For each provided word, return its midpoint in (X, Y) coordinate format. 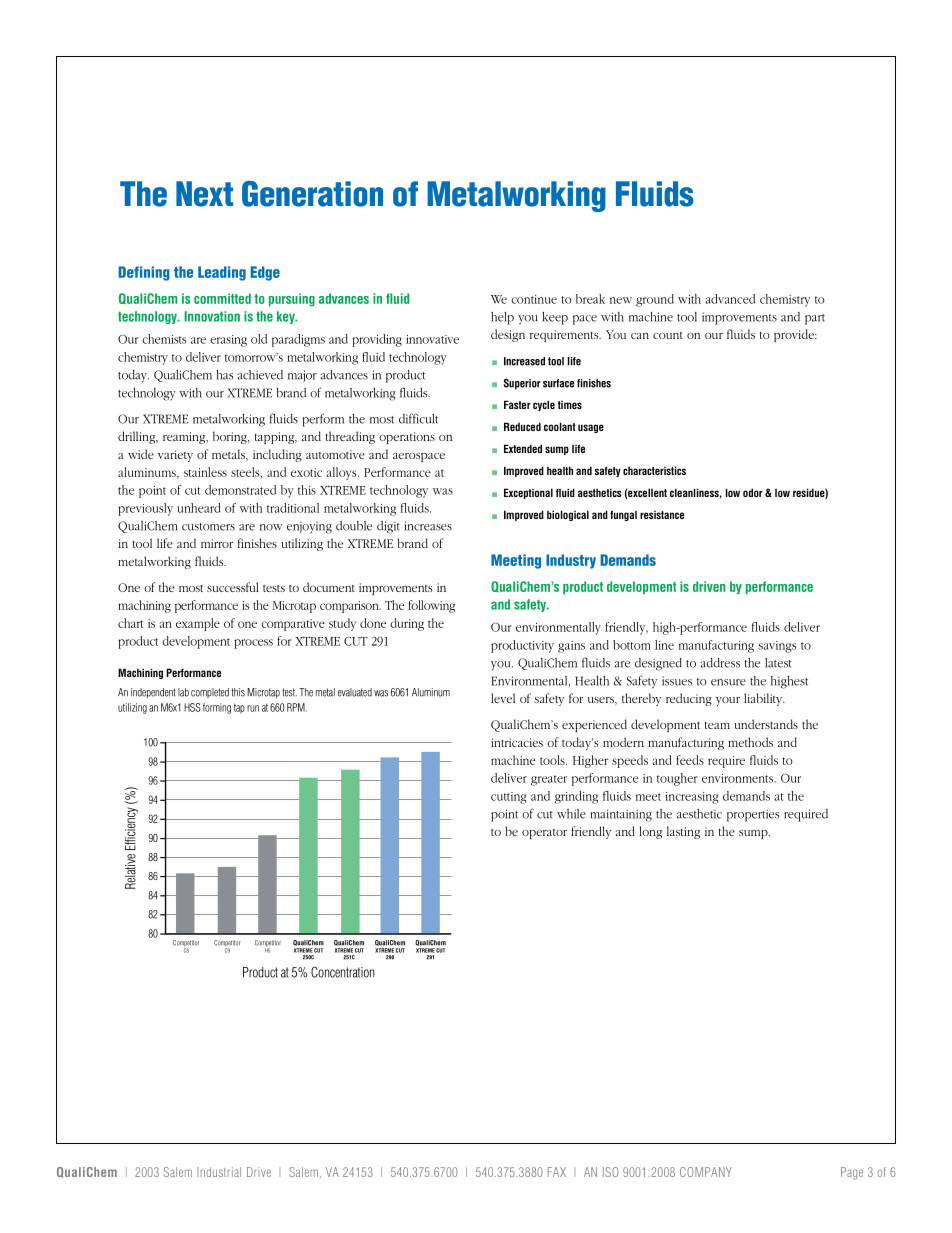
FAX (557, 1172)
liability (764, 699)
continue (534, 299)
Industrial (219, 1172)
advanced (730, 299)
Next (204, 194)
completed (210, 693)
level (503, 698)
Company (706, 1172)
